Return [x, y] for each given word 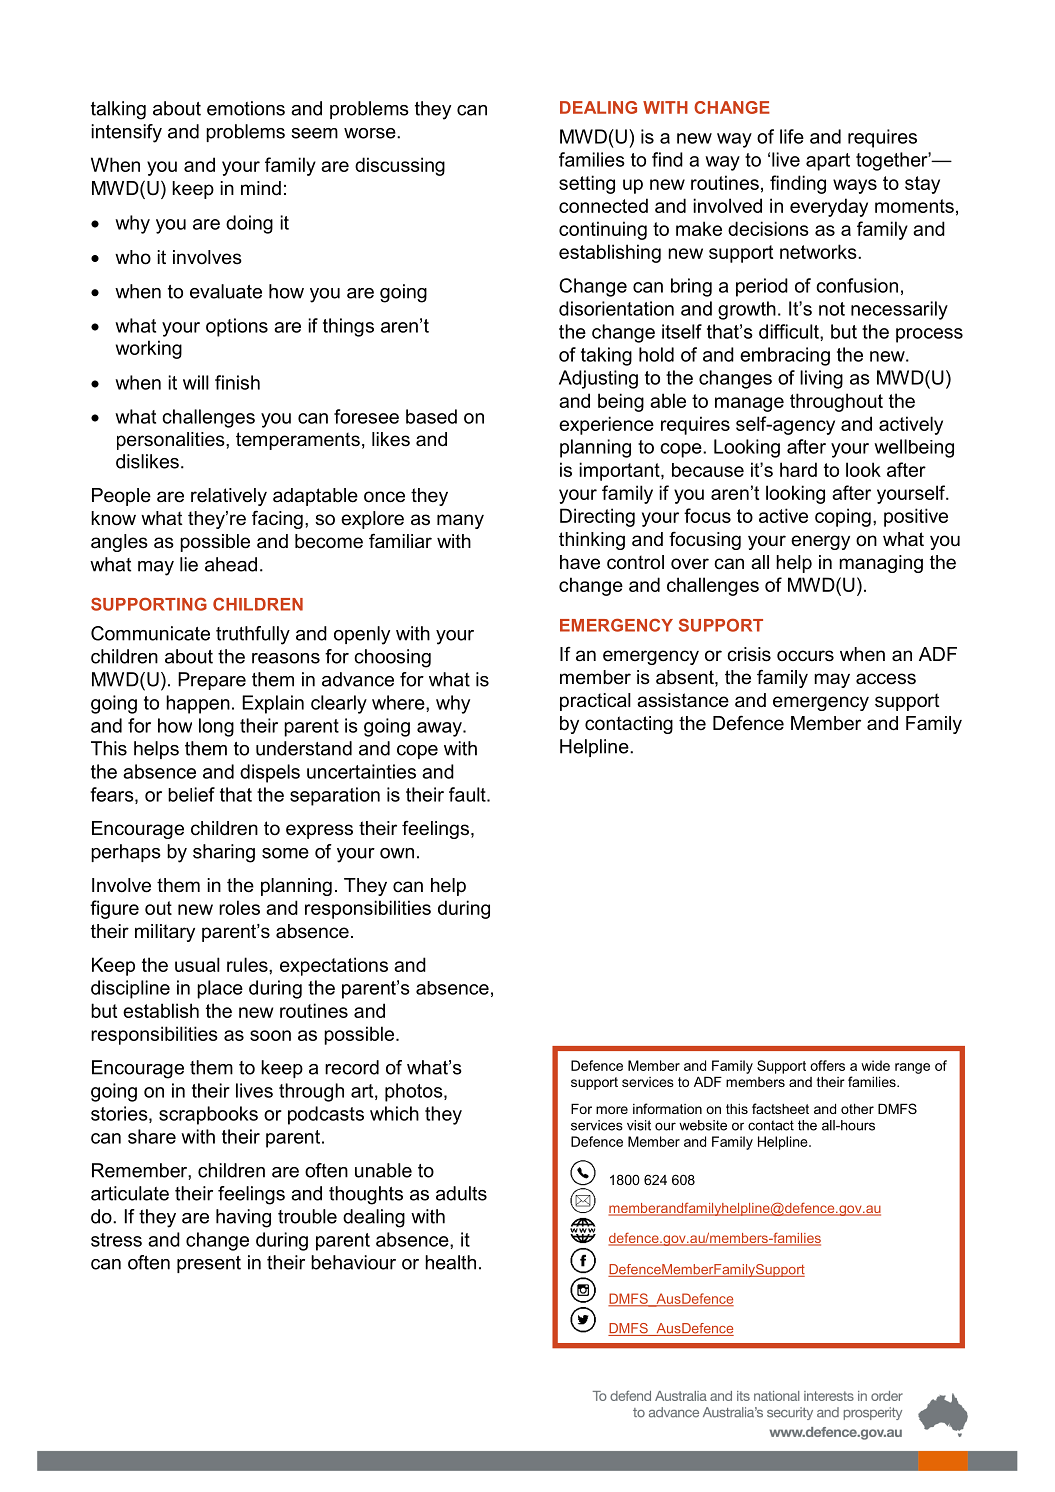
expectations [334, 966]
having [243, 1218]
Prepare [212, 681]
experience [606, 425]
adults [461, 1193]
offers [827, 1065]
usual [197, 964]
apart [828, 162]
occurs [805, 656]
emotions [246, 108]
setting [587, 184]
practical [595, 702]
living [821, 379]
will [196, 382]
